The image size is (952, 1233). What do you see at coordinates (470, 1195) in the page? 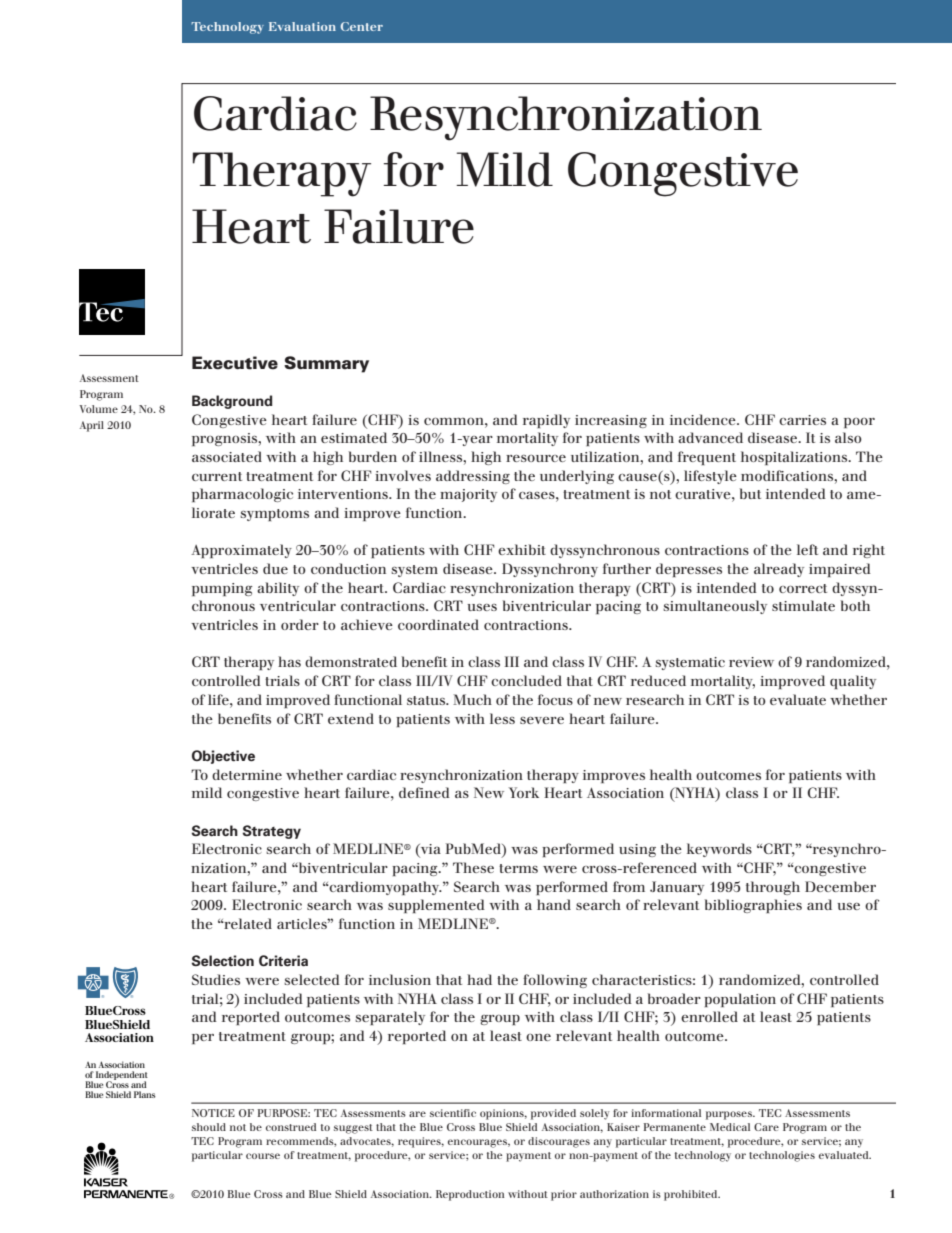
I see `Reproduction` at bounding box center [470, 1195].
